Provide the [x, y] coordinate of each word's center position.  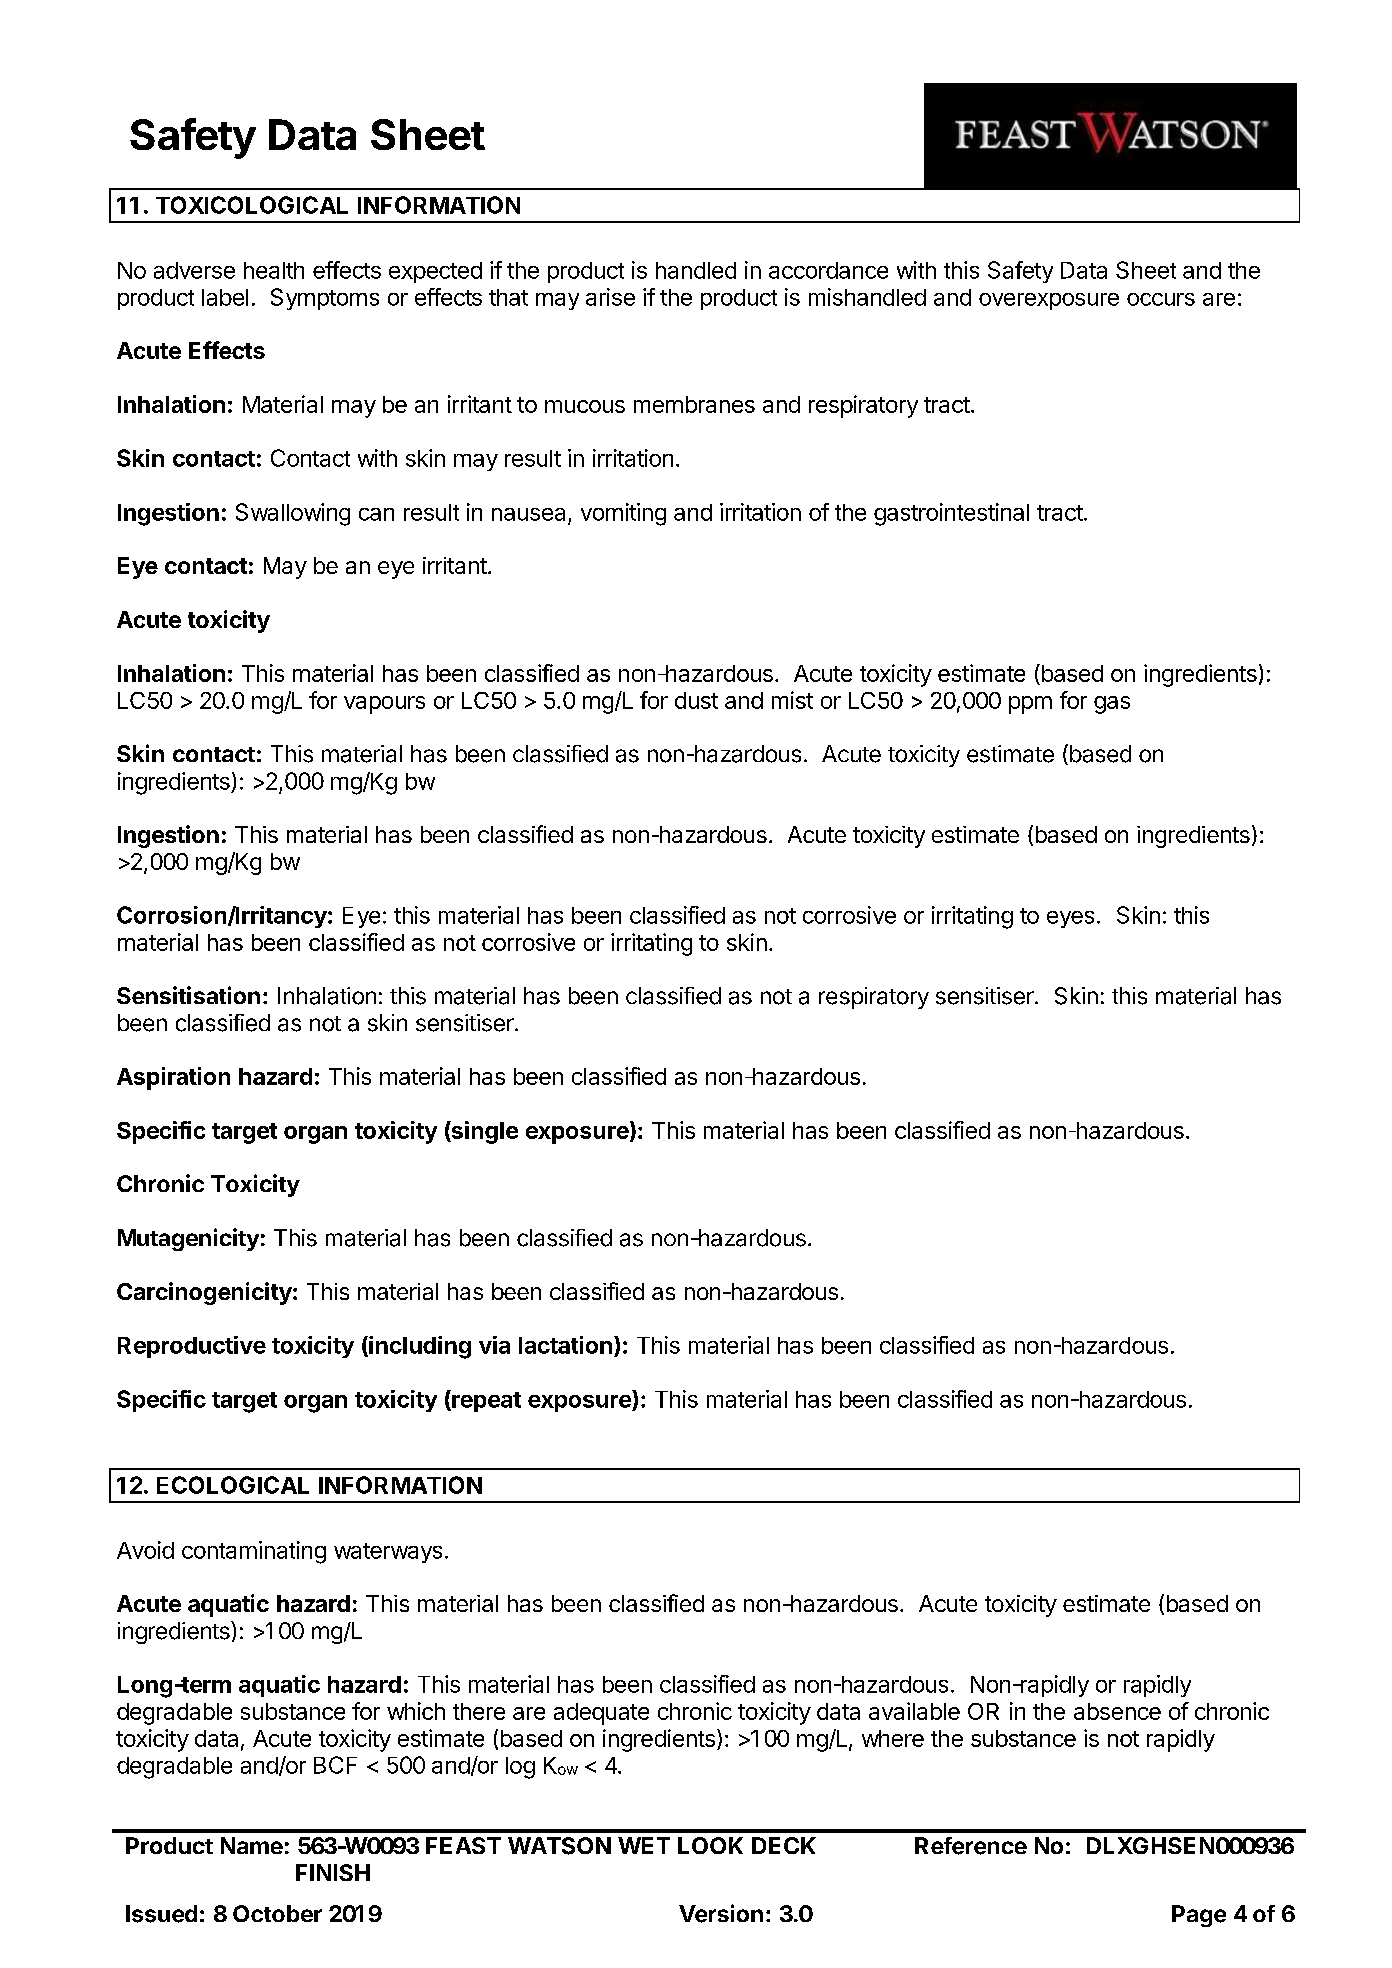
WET [644, 1845]
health [274, 270]
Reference [971, 1846]
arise [610, 297]
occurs [1161, 299]
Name [252, 1845]
